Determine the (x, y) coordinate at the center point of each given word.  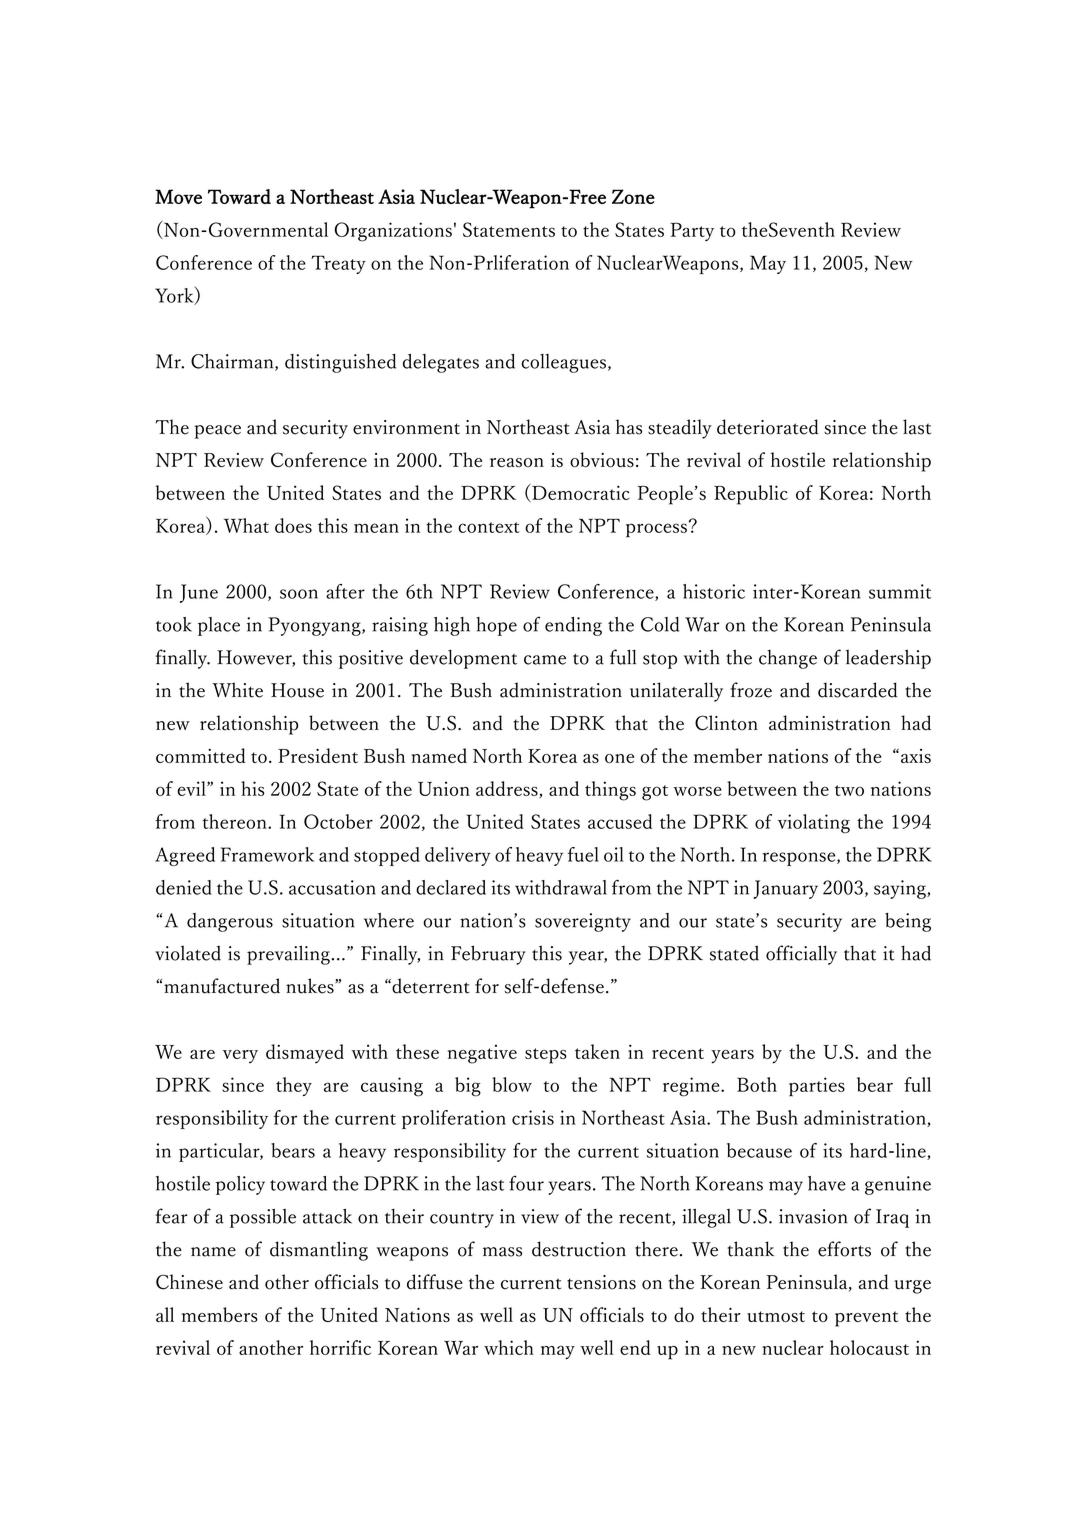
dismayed (305, 1053)
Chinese (189, 1282)
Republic (751, 495)
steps (546, 1056)
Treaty (338, 264)
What (246, 525)
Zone (633, 196)
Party (692, 231)
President (318, 755)
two (849, 790)
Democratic (580, 493)
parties (817, 1087)
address (508, 789)
